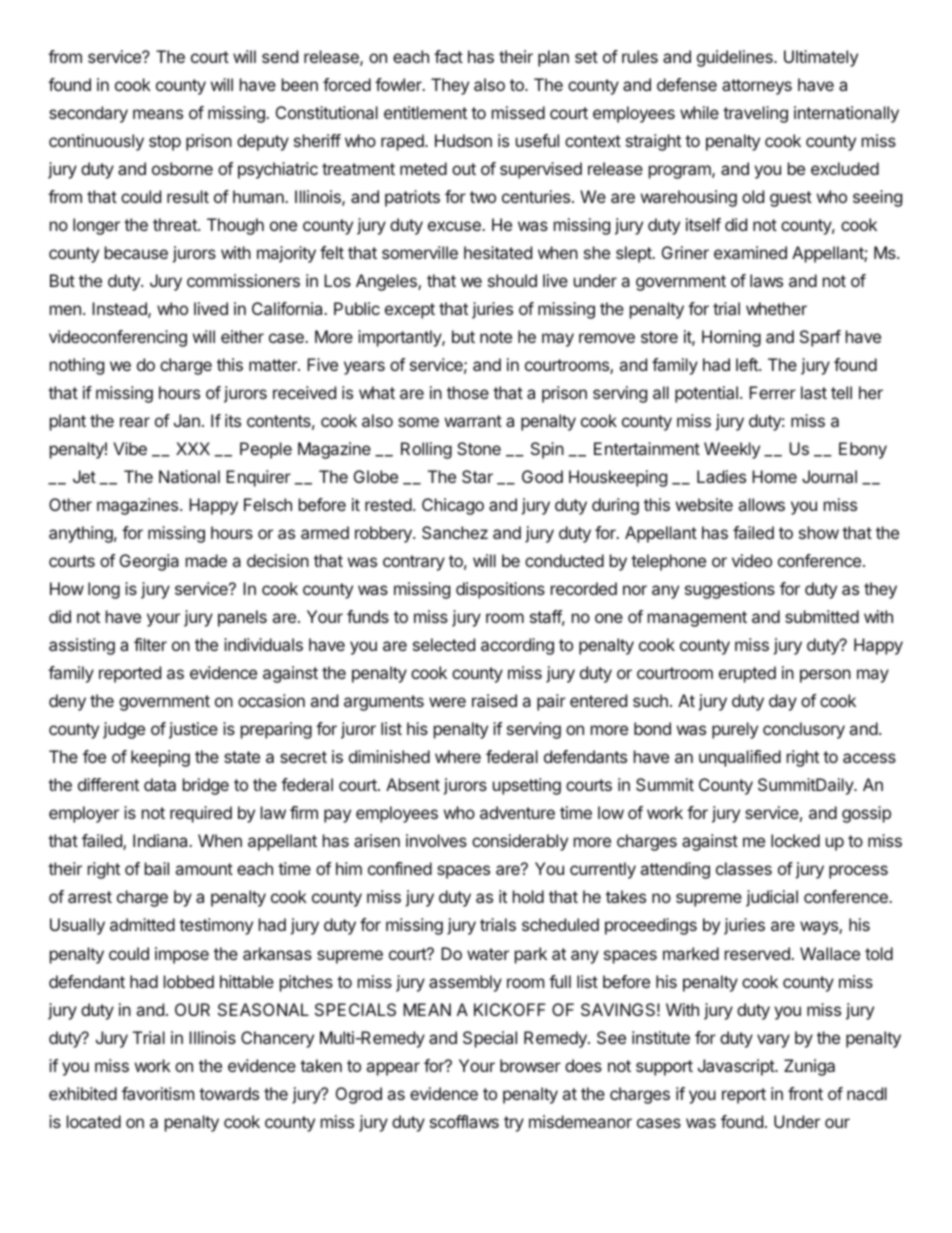 The image size is (952, 1233). Describe the element at coordinates (458, 756) in the image. I see `where` at that location.
